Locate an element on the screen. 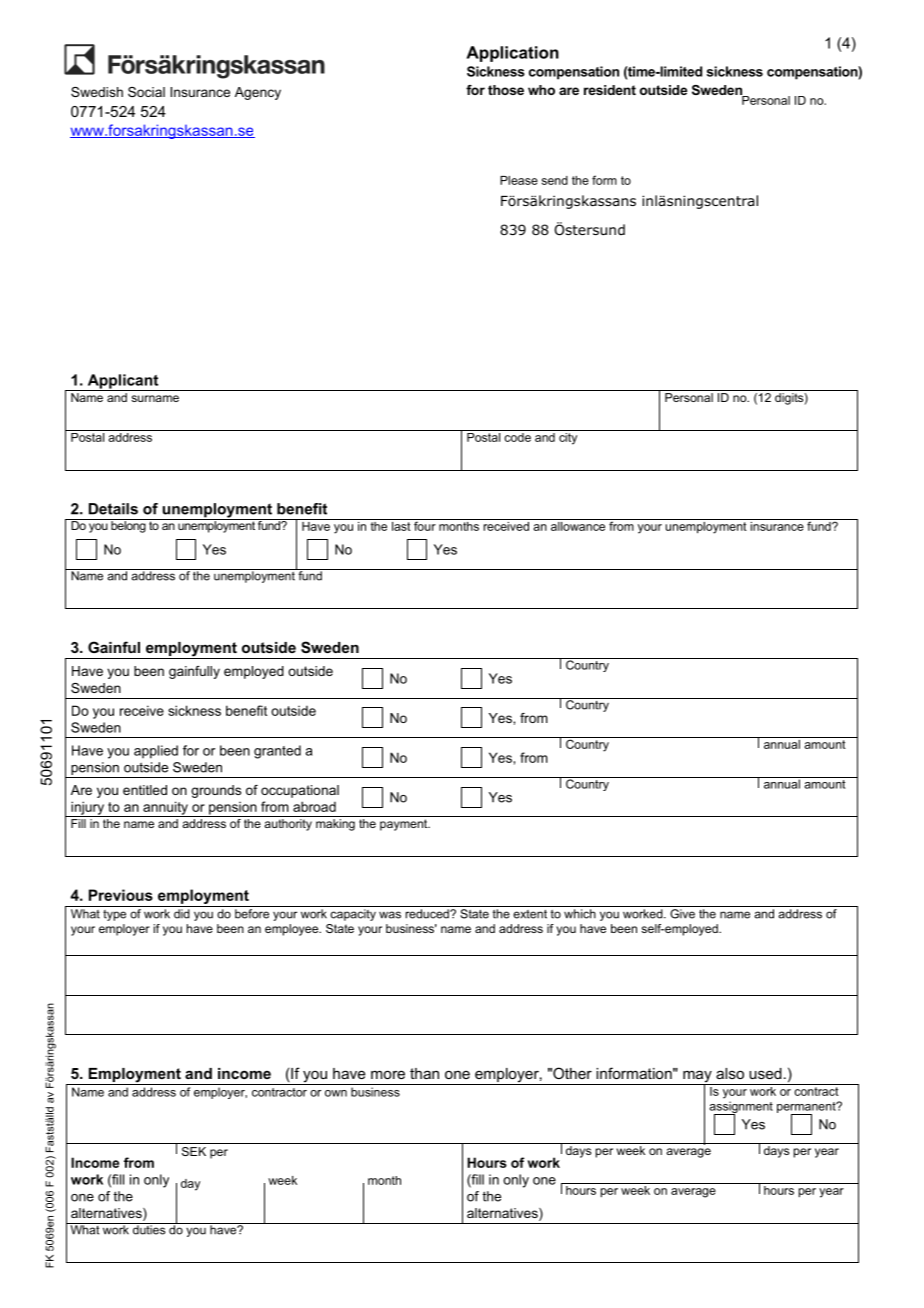 This screenshot has height=1308, width=924. applied is located at coordinates (156, 752).
